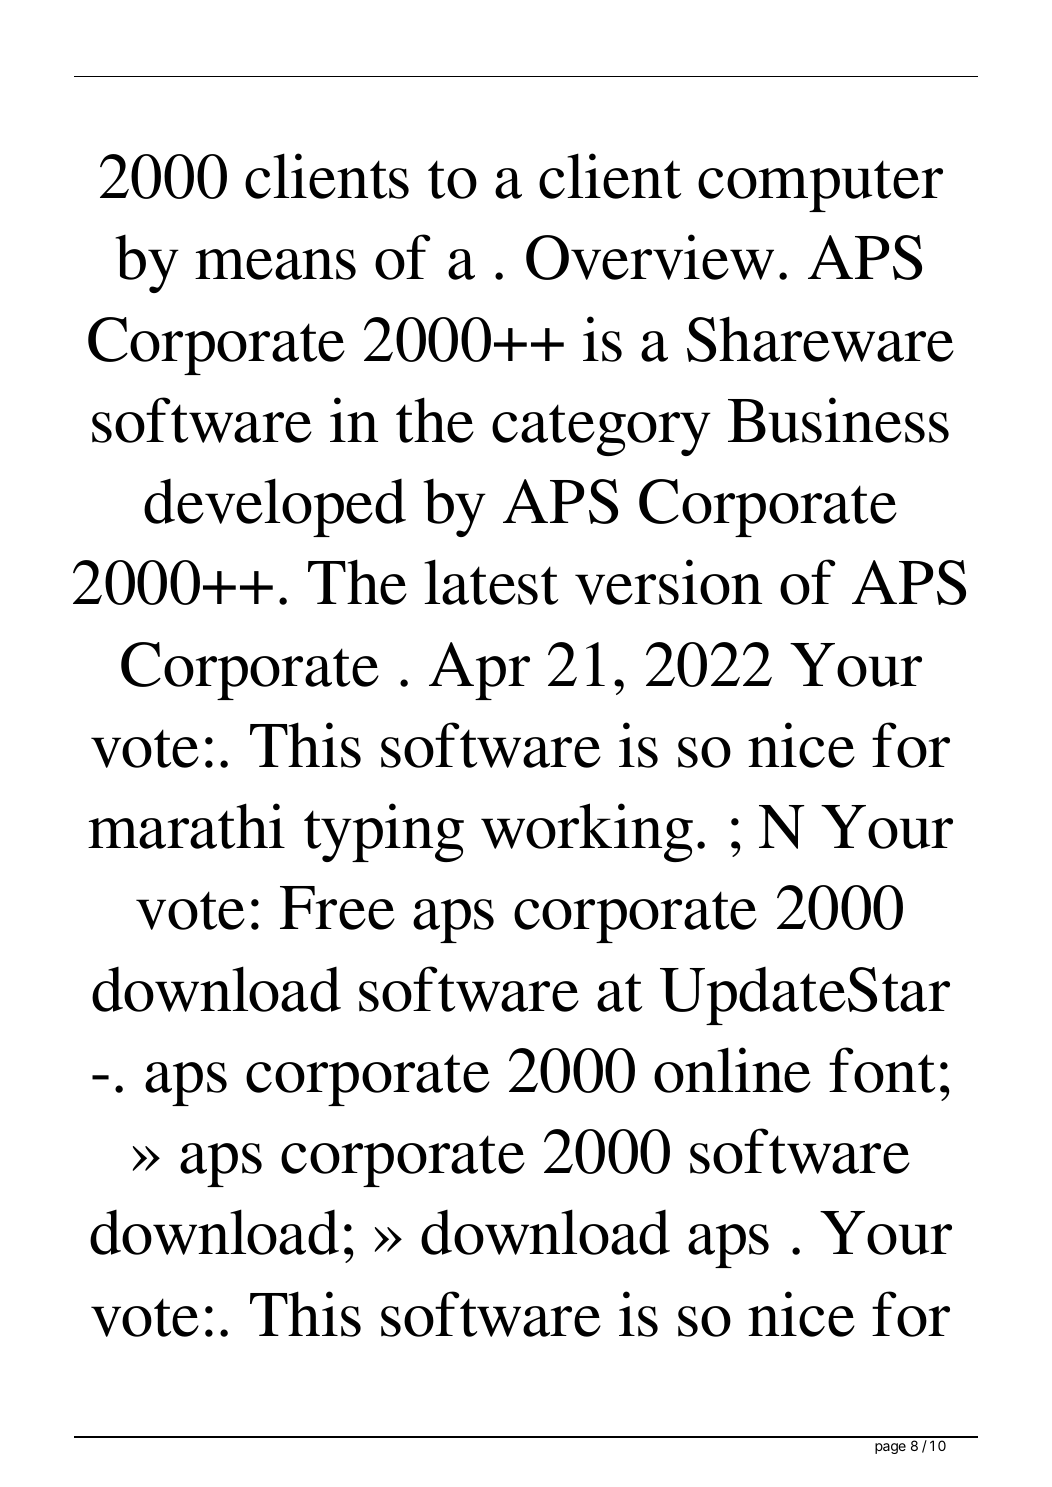 This image has height=1487, width=1052. I want to click on Free, so click(337, 908).
